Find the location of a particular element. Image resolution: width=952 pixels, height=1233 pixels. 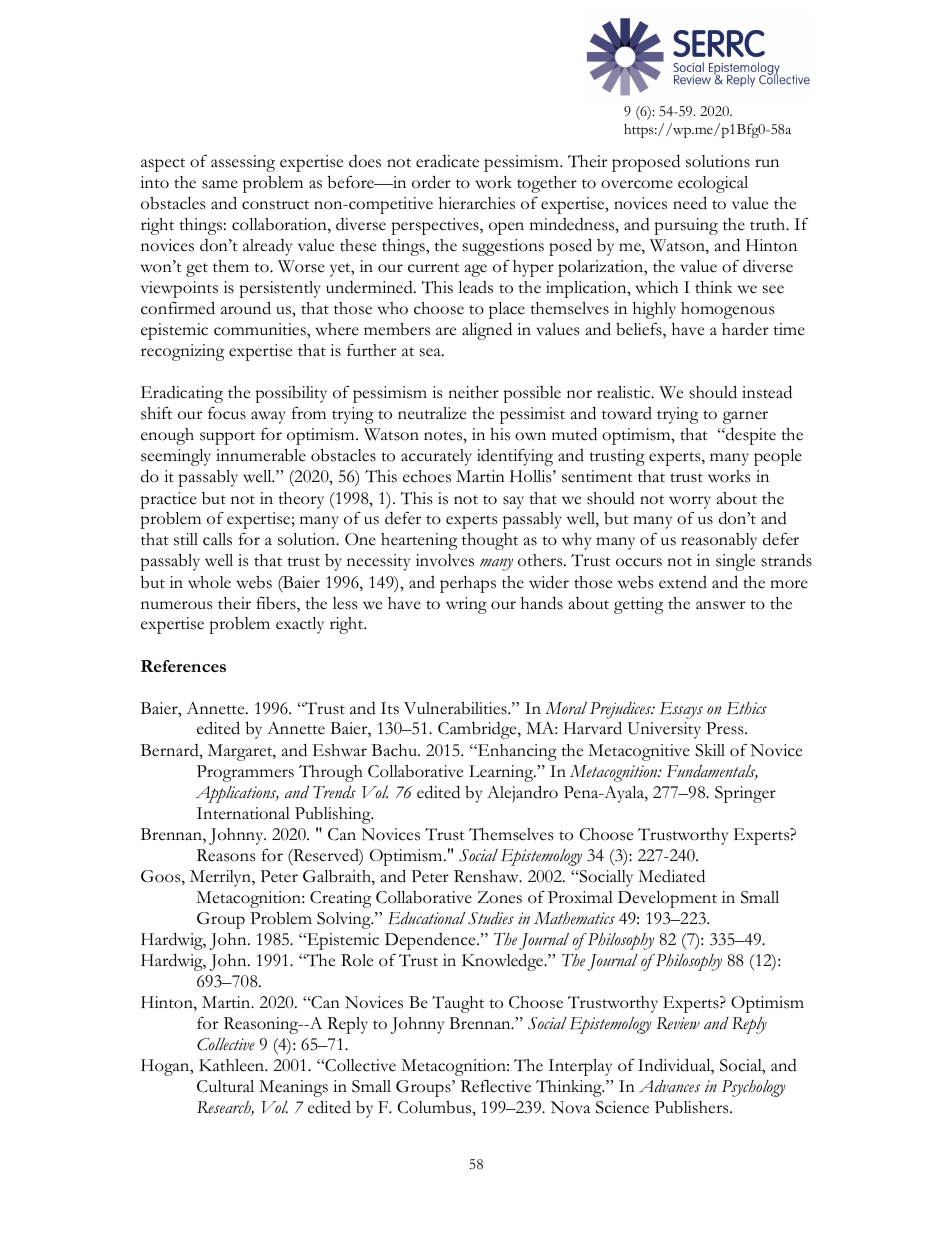

Reflective is located at coordinates (496, 1086).
